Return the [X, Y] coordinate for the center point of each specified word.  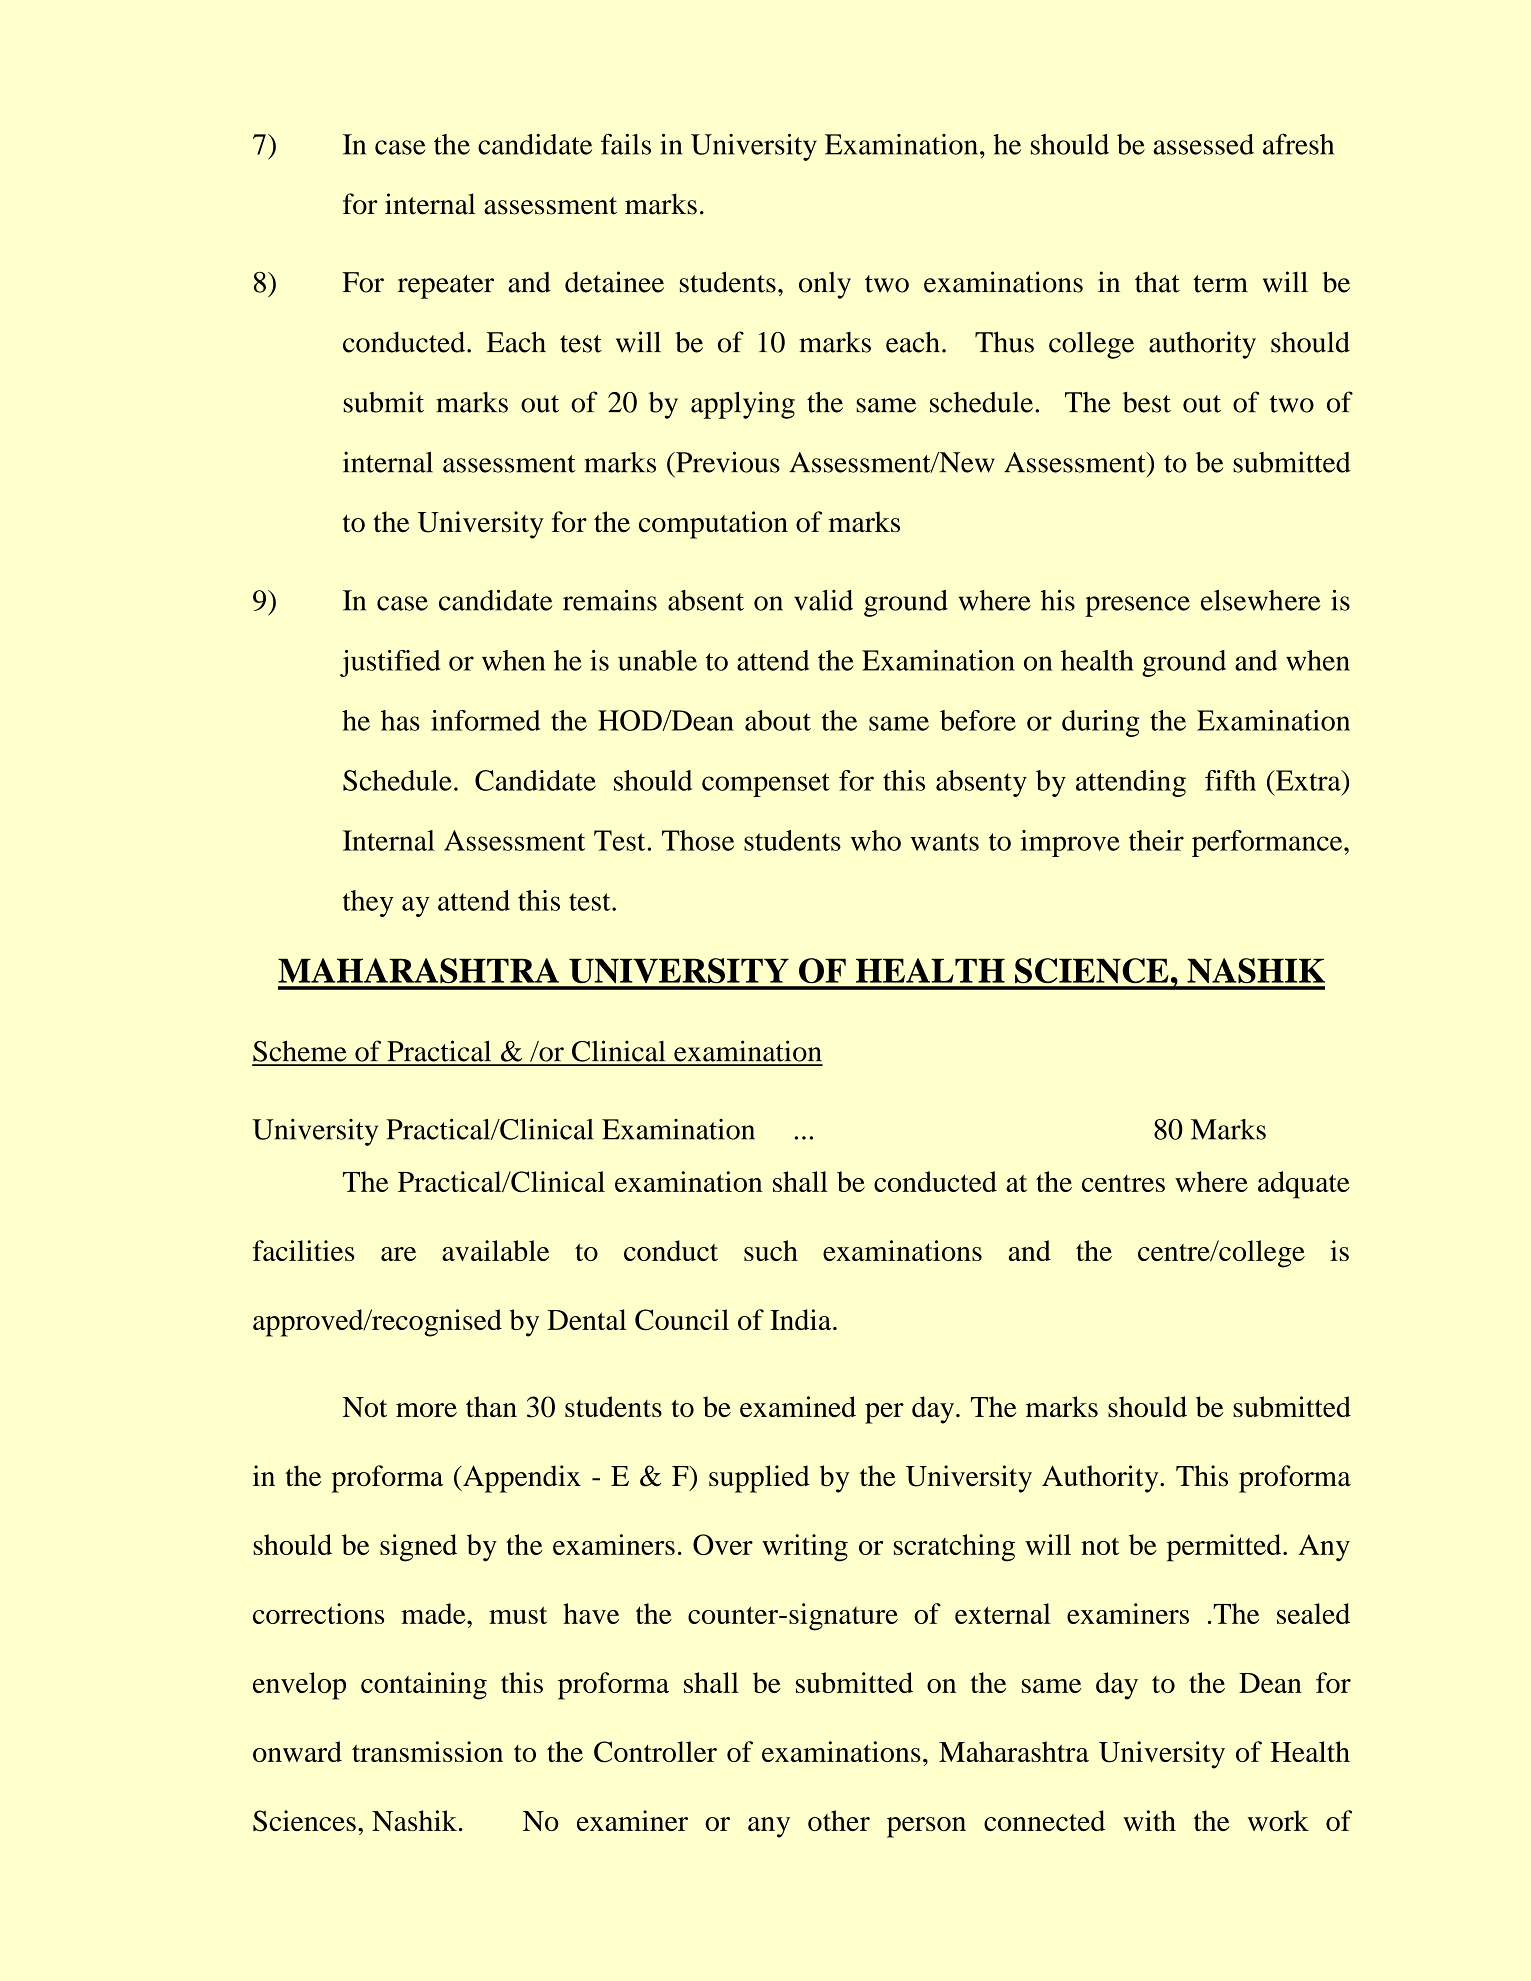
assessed [1203, 144]
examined [798, 1406]
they [368, 903]
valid [823, 600]
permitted [1225, 1548]
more [426, 1410]
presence [1137, 606]
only [825, 285]
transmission [427, 1751]
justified [390, 663]
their [1156, 840]
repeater [446, 287]
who [876, 840]
